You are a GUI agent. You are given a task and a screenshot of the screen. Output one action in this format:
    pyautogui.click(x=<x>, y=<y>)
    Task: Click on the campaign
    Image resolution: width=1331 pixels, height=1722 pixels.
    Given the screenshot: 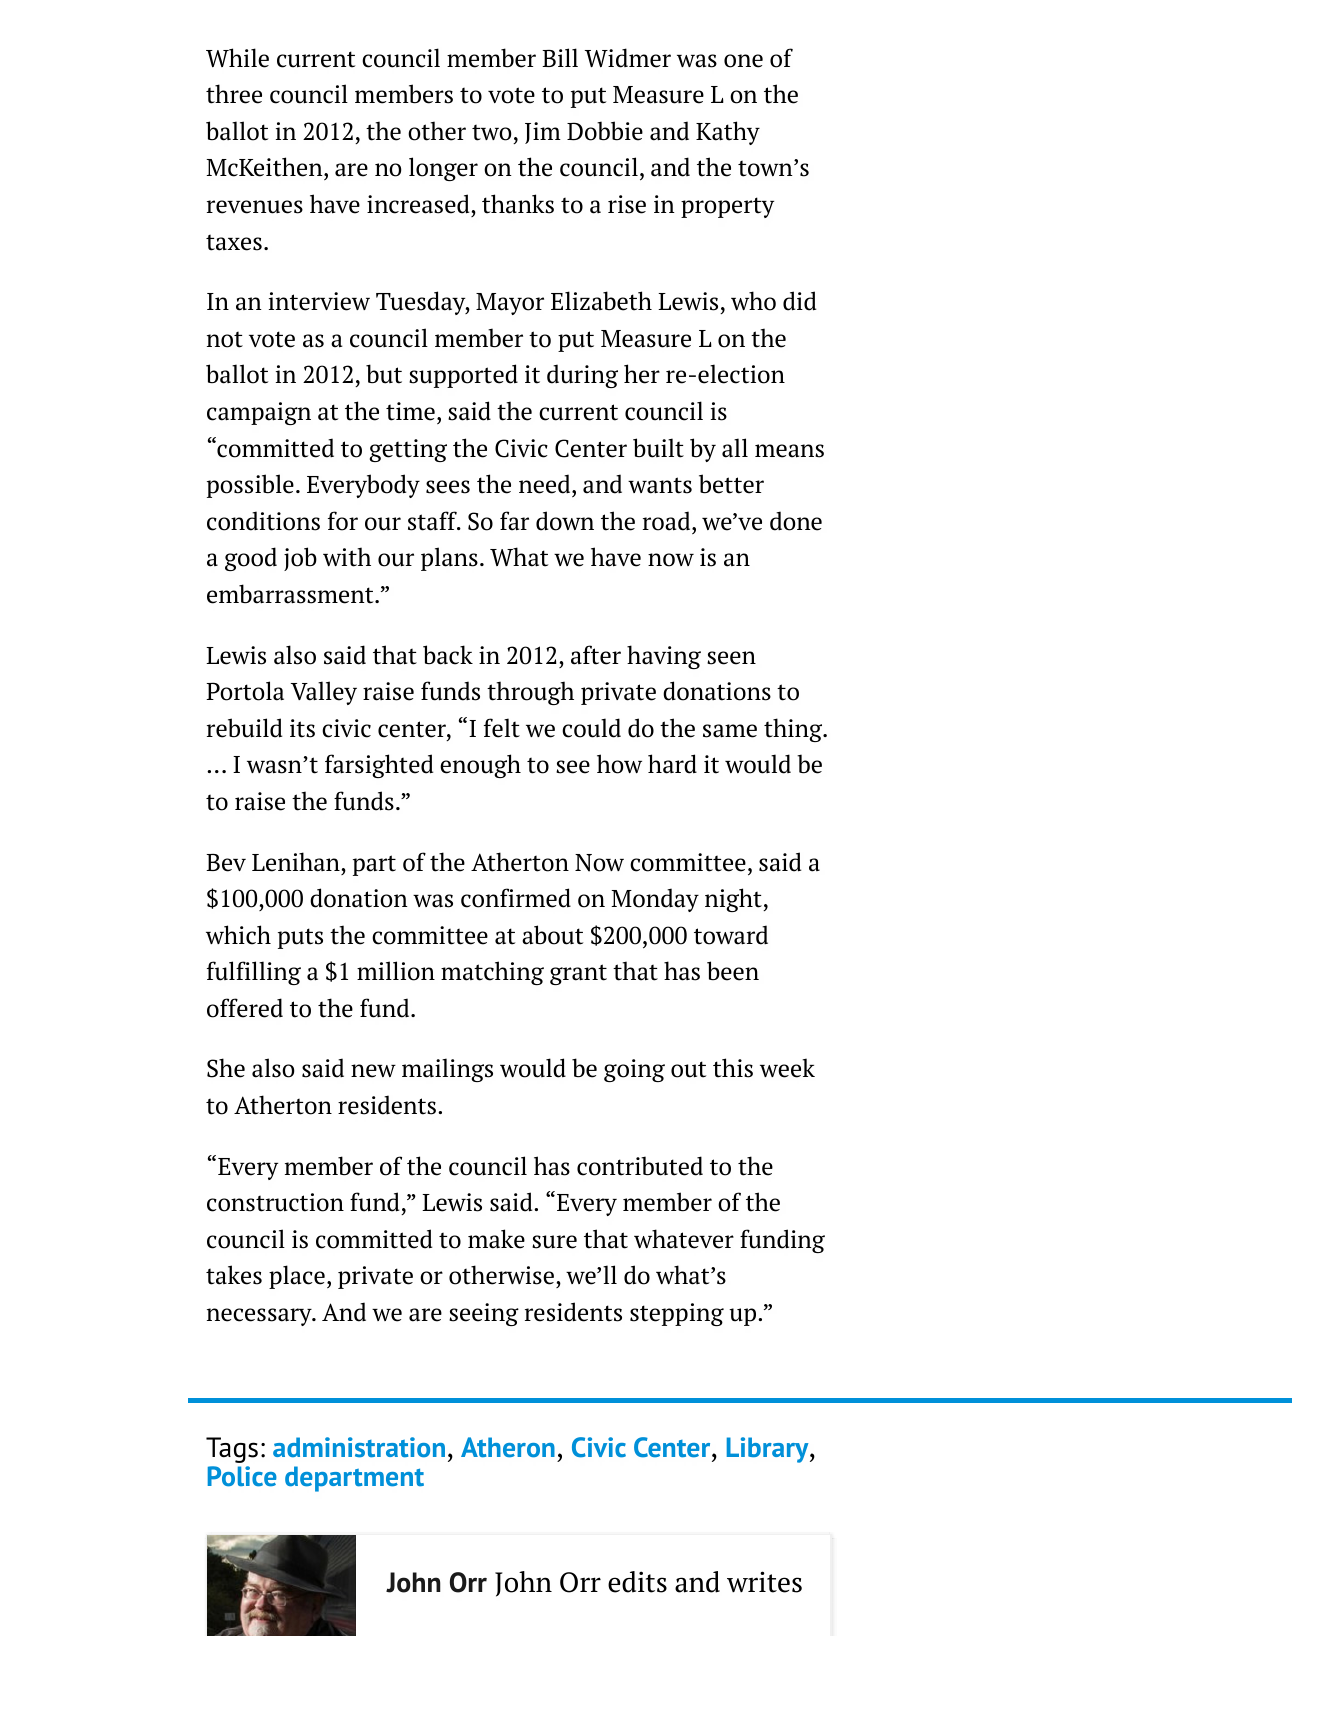 What is the action you would take?
    pyautogui.click(x=259, y=413)
